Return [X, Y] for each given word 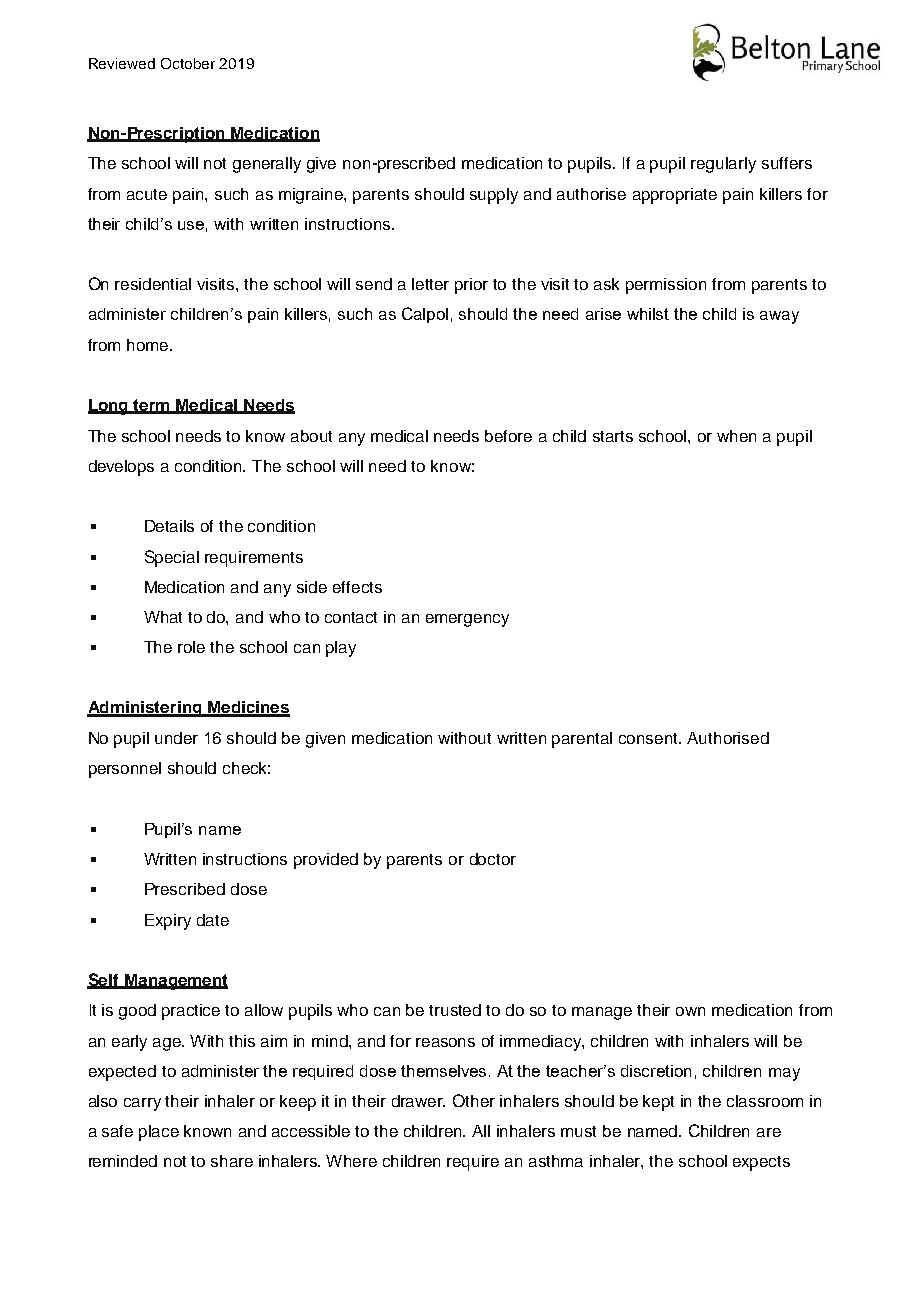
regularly [723, 165]
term [152, 406]
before [508, 436]
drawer [418, 1101]
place [159, 1133]
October [188, 63]
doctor [493, 859]
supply [494, 196]
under [176, 738]
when [736, 436]
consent [650, 738]
